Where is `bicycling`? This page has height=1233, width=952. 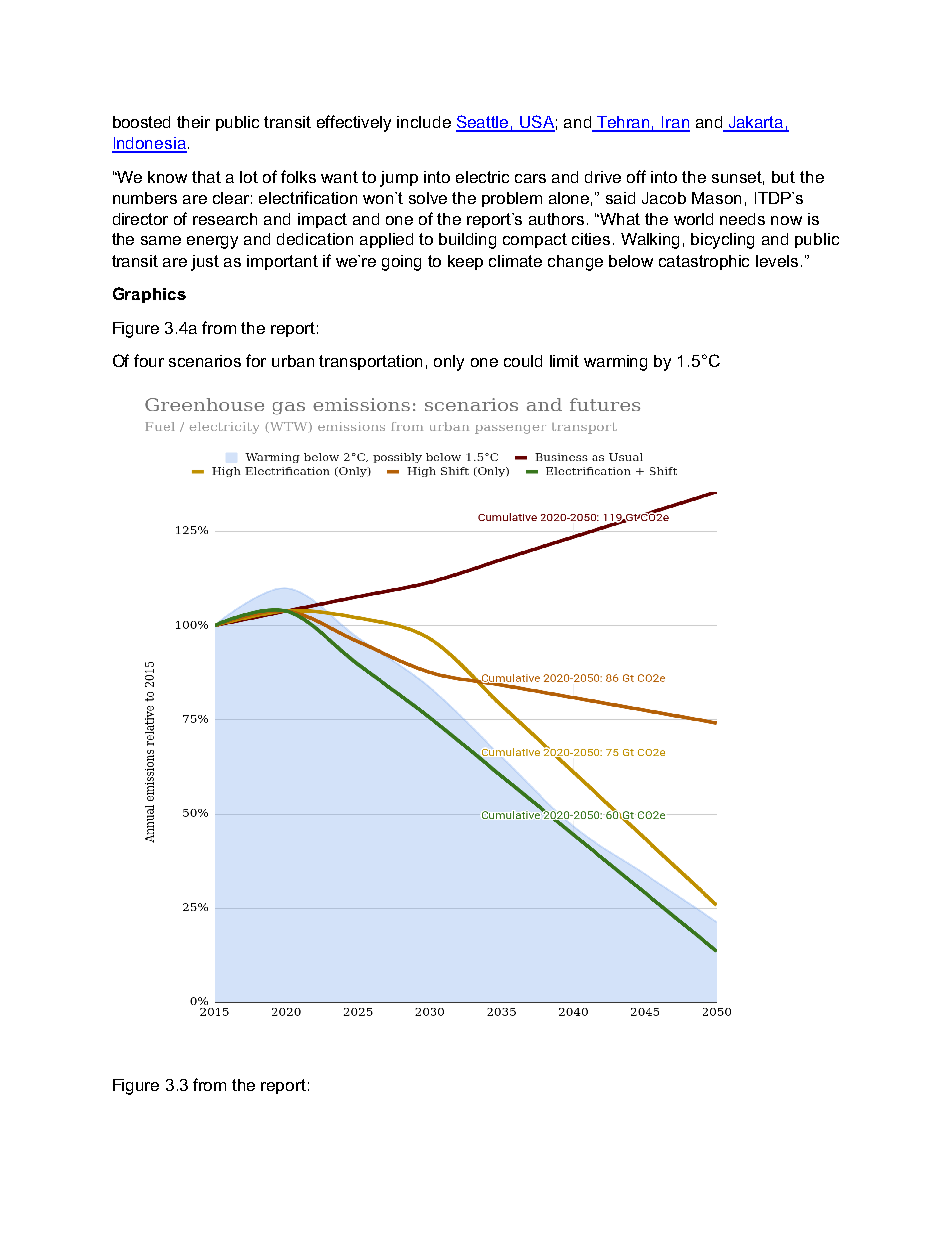 bicycling is located at coordinates (722, 241).
